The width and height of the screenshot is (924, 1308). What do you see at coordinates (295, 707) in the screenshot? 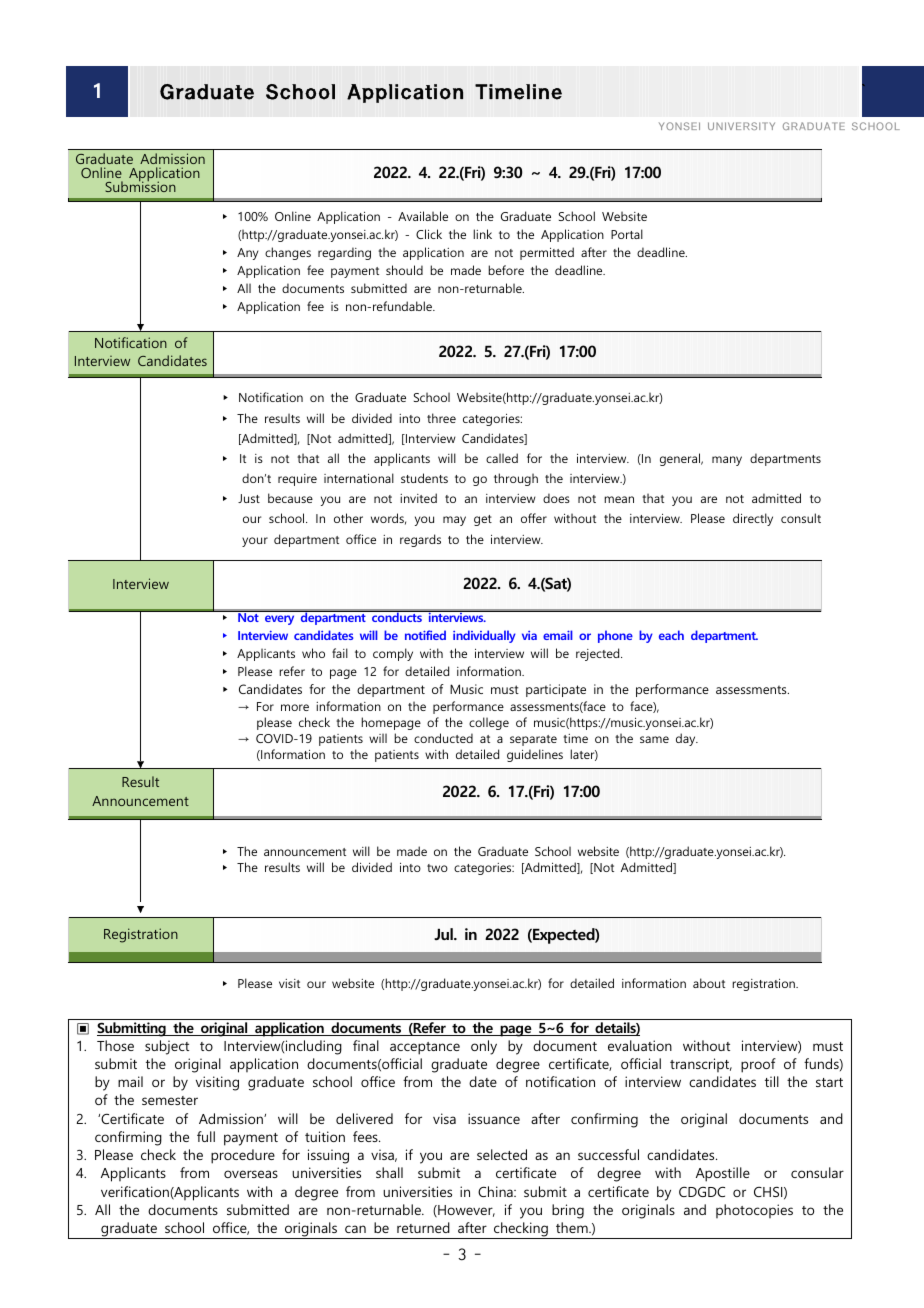
I see `more` at bounding box center [295, 707].
